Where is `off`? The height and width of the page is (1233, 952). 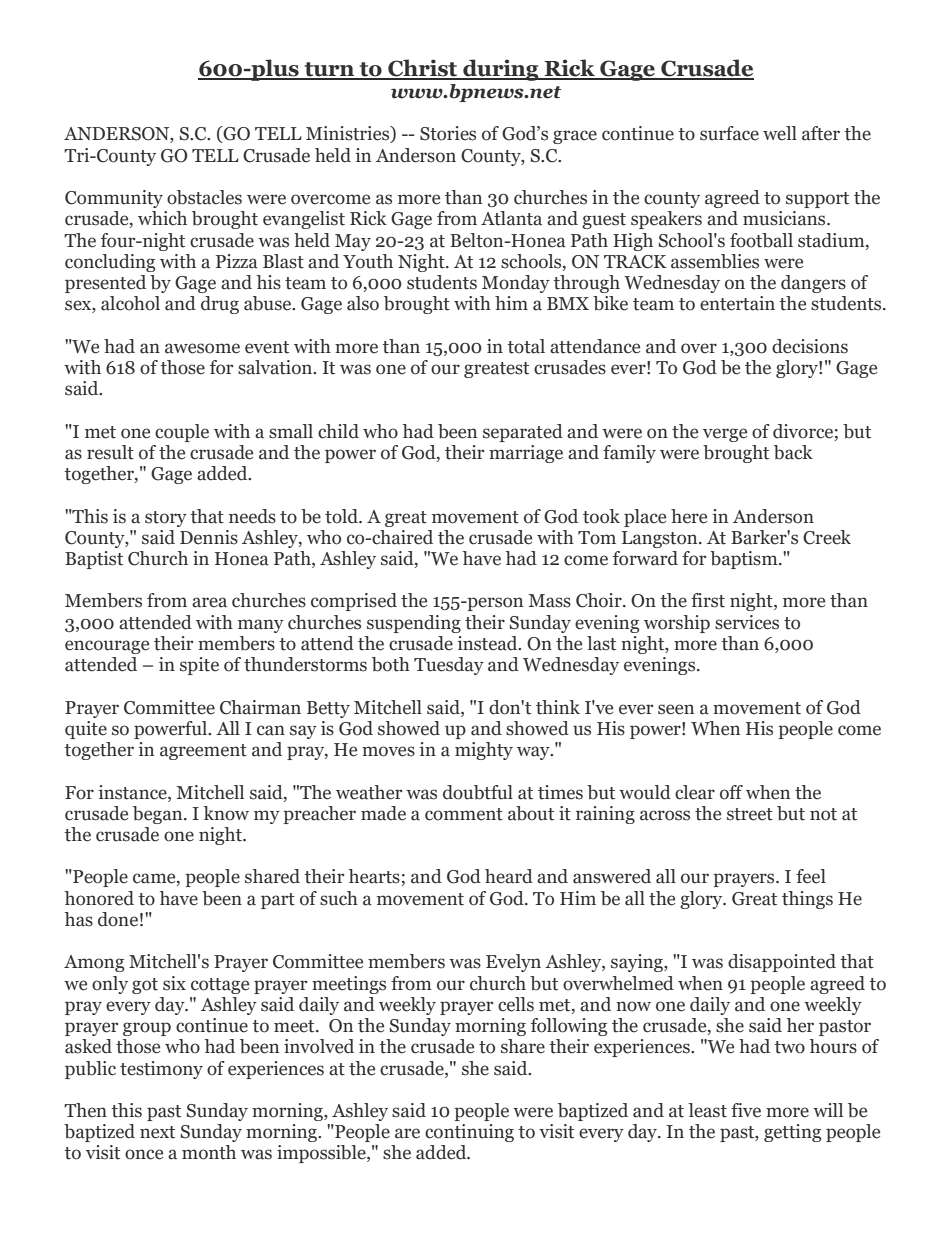
off is located at coordinates (731, 792).
